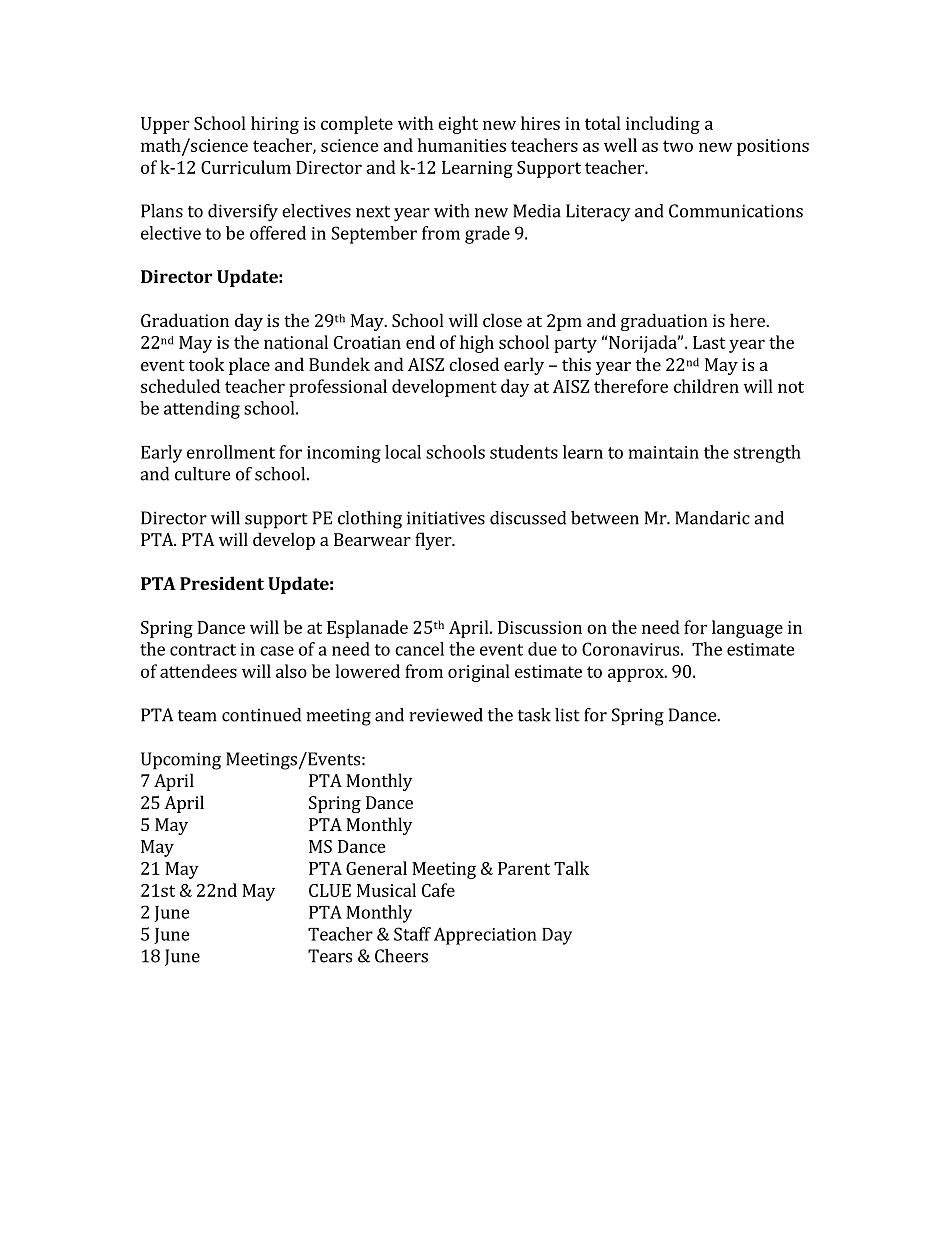  Describe the element at coordinates (330, 956) in the screenshot. I see `Tears` at that location.
